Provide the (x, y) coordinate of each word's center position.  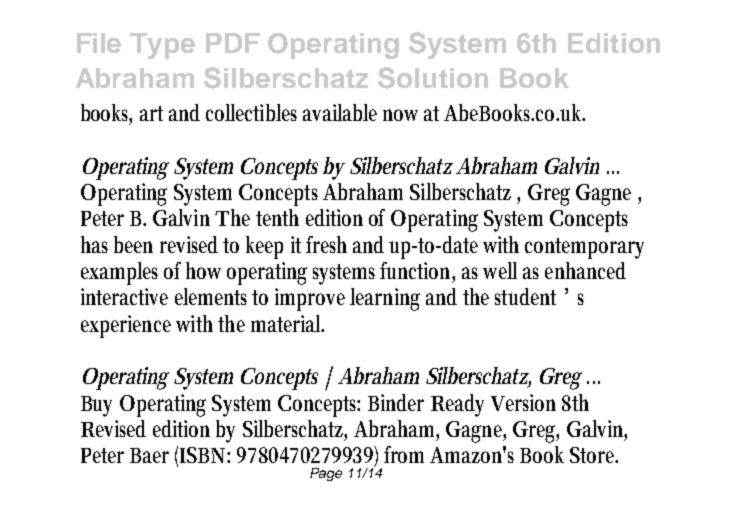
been (133, 244)
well (500, 270)
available (340, 112)
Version (523, 402)
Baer (149, 455)
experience (126, 326)
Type (162, 46)
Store (594, 455)
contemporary (584, 248)
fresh (326, 244)
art (151, 113)
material (287, 323)
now (400, 115)
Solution (433, 78)
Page (326, 474)
